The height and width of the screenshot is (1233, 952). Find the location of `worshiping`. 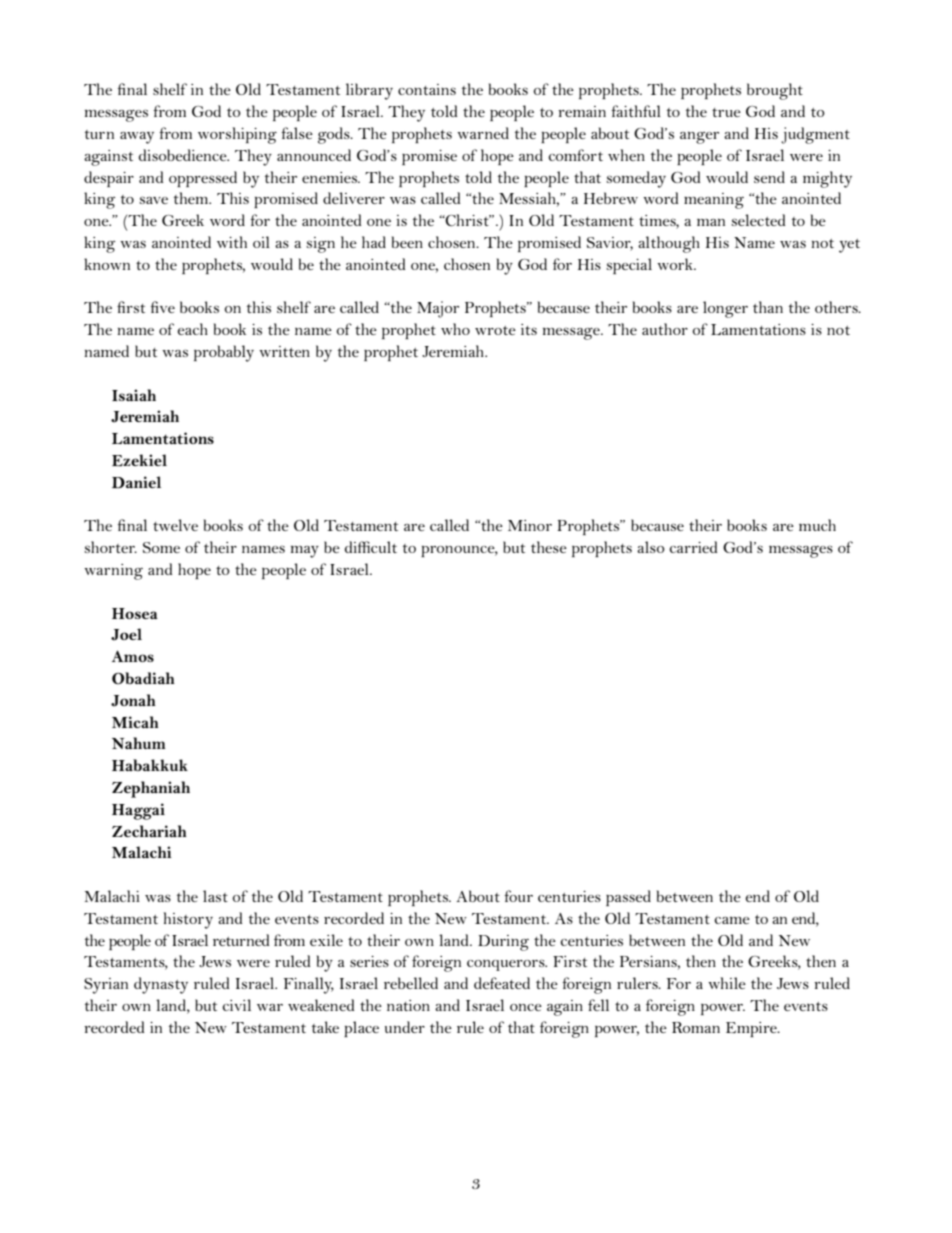

worshiping is located at coordinates (237, 135).
